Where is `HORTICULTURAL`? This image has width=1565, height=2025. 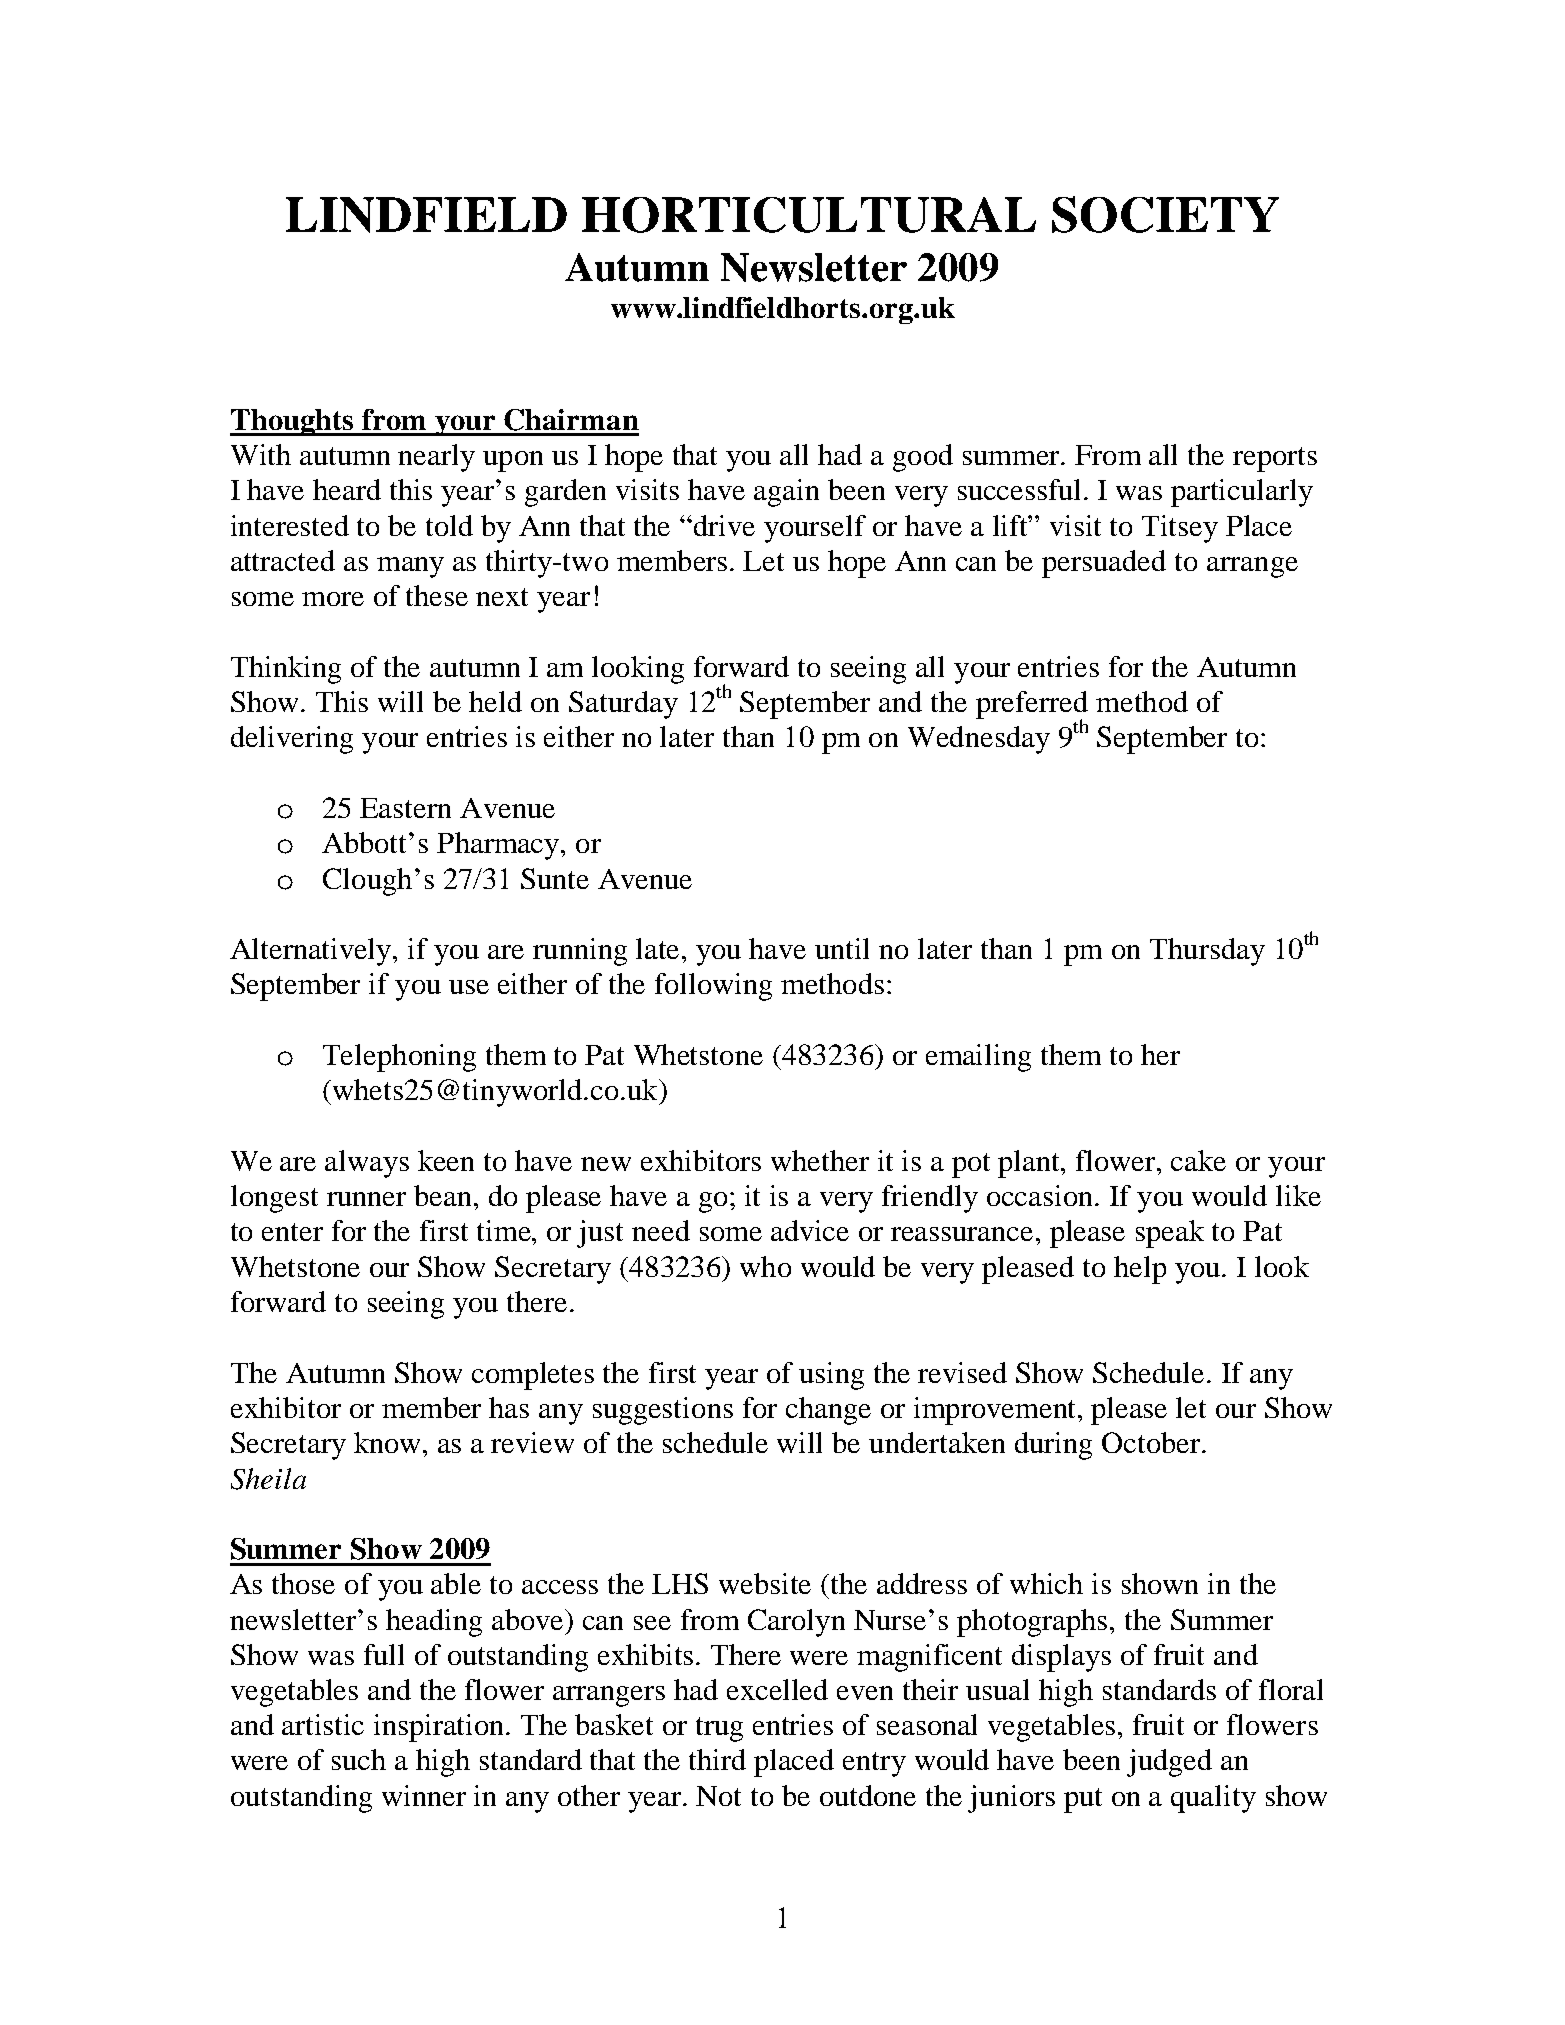
HORTICULTURAL is located at coordinates (809, 215).
